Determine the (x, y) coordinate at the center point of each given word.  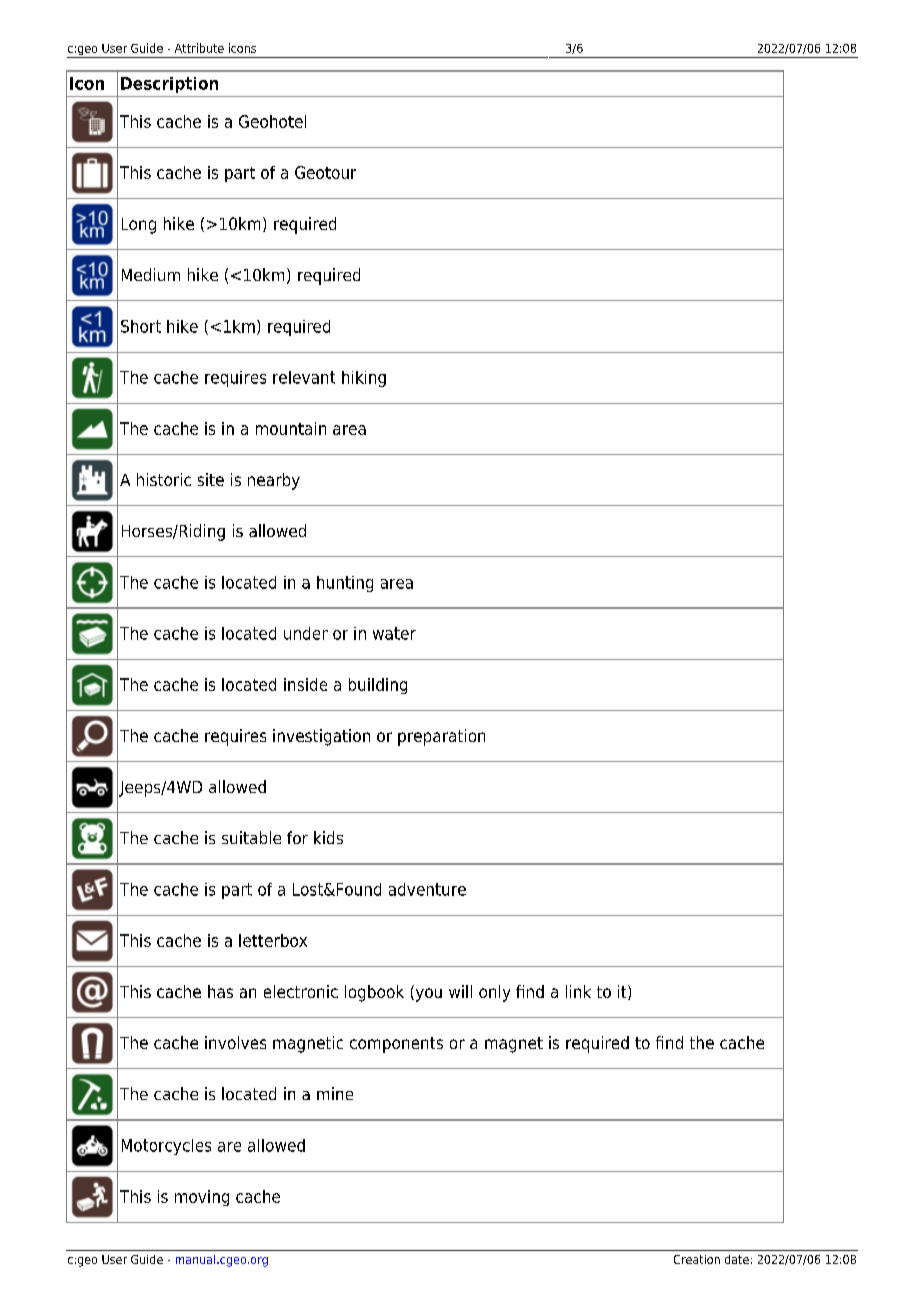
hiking (364, 379)
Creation (697, 1259)
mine (335, 1093)
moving (202, 1198)
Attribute (199, 48)
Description (169, 85)
